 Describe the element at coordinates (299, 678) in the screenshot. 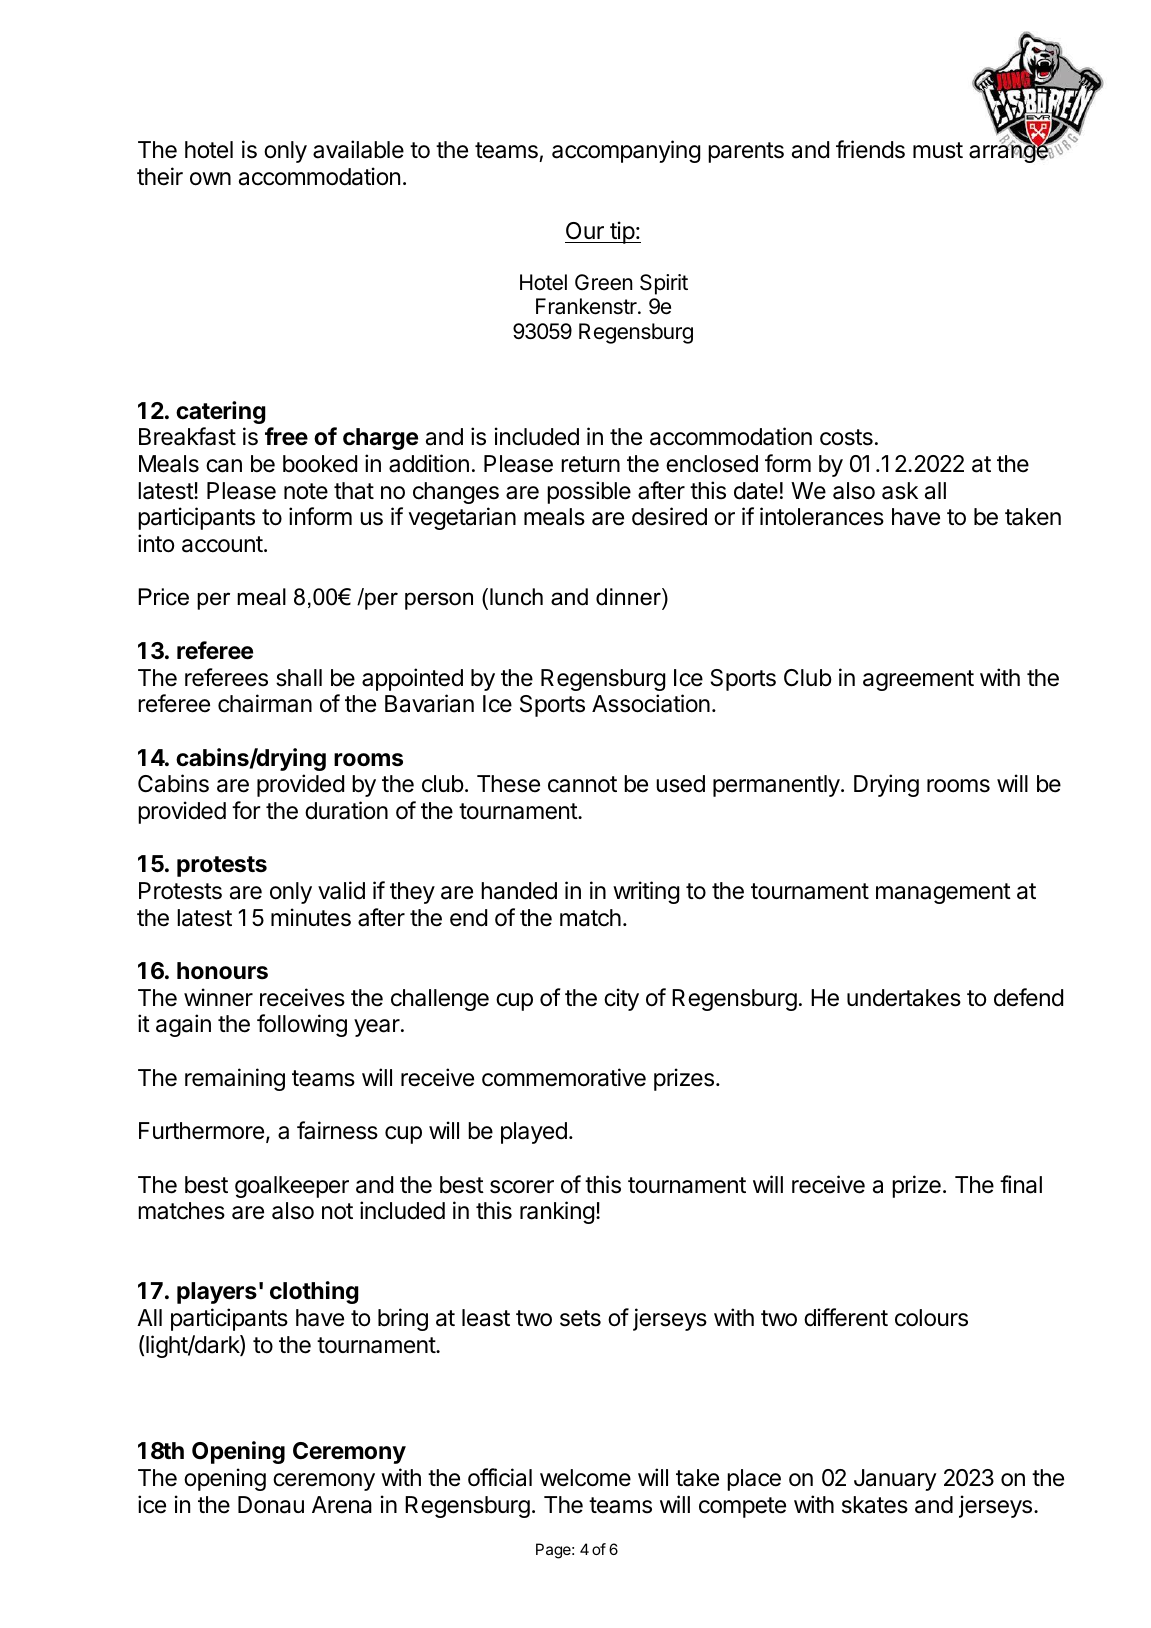

I see `shall` at that location.
